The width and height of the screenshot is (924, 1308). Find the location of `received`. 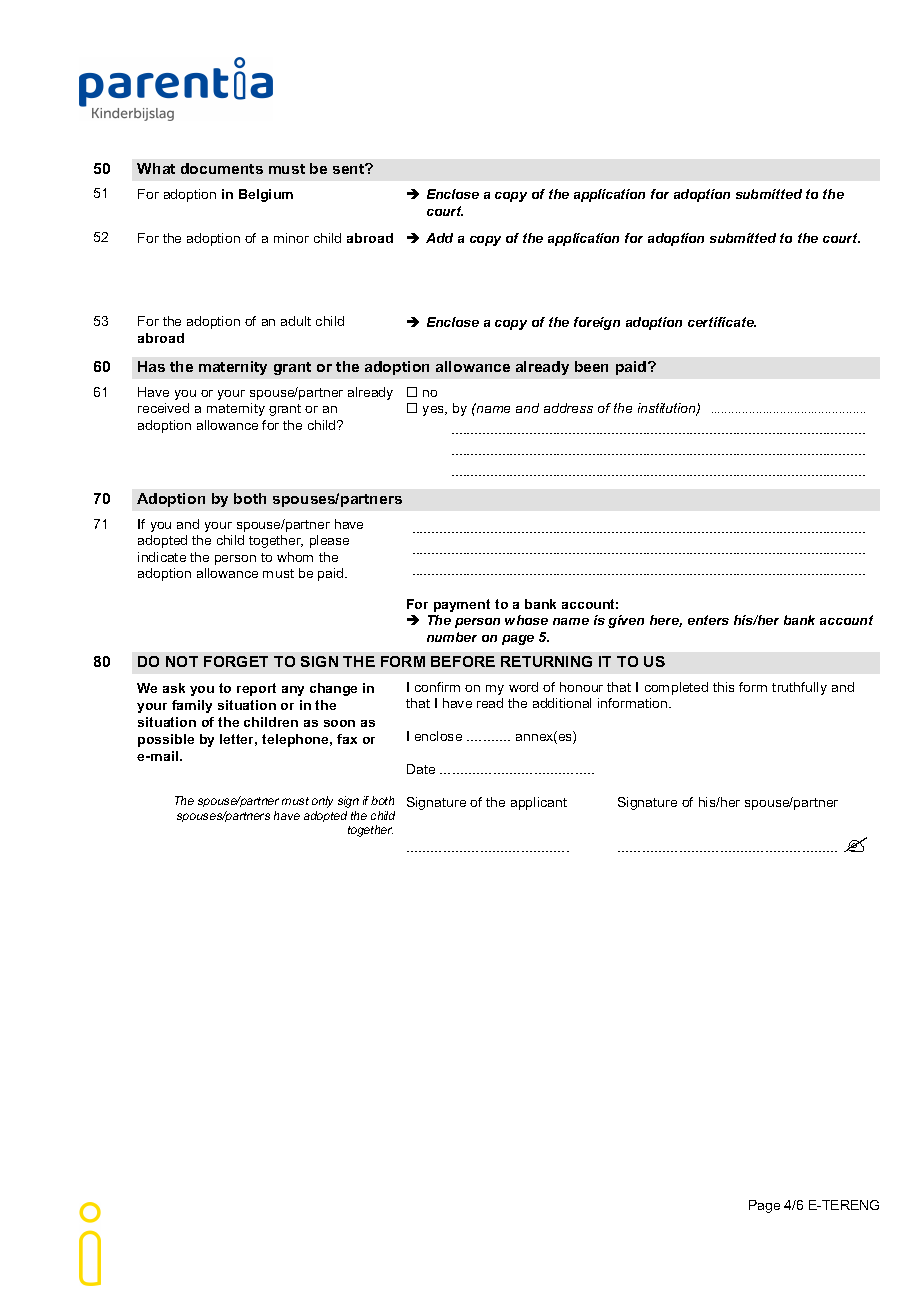

received is located at coordinates (163, 408).
